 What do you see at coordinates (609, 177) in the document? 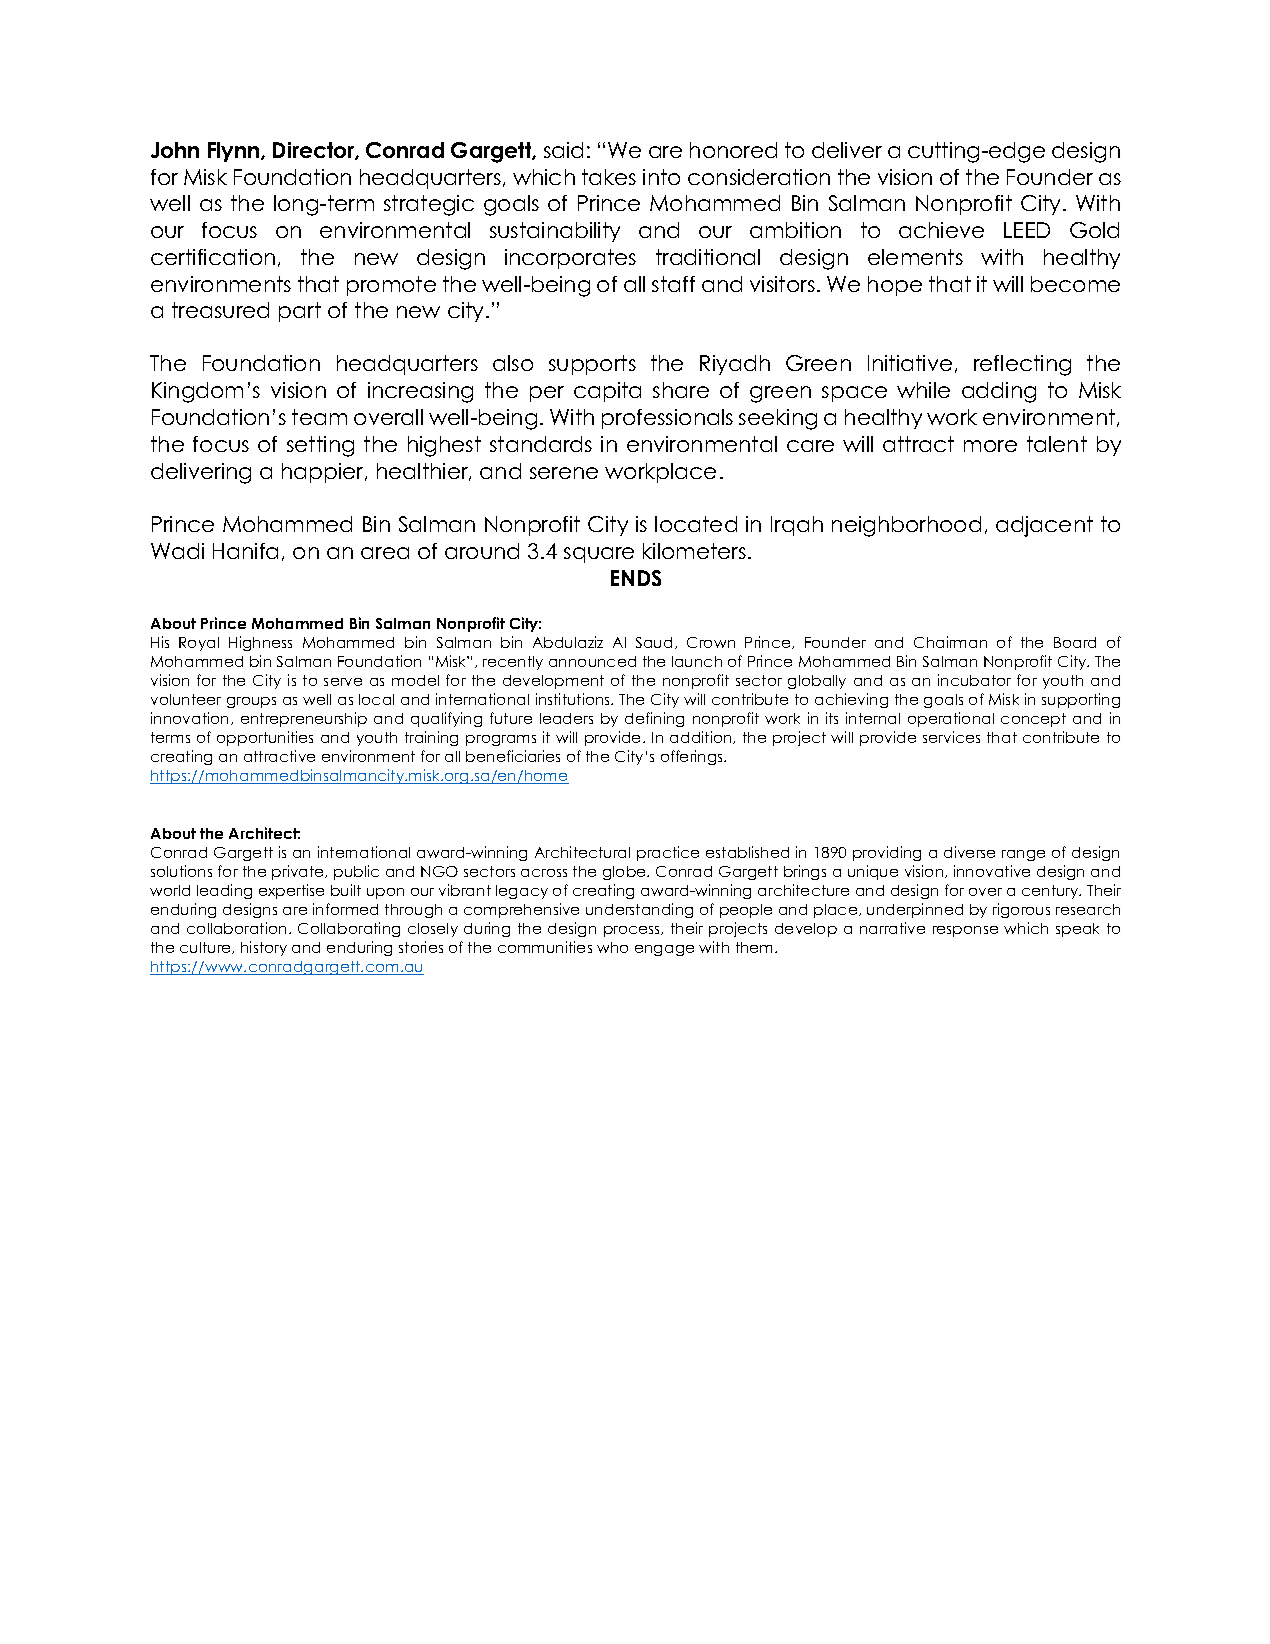
I see `takes` at bounding box center [609, 177].
